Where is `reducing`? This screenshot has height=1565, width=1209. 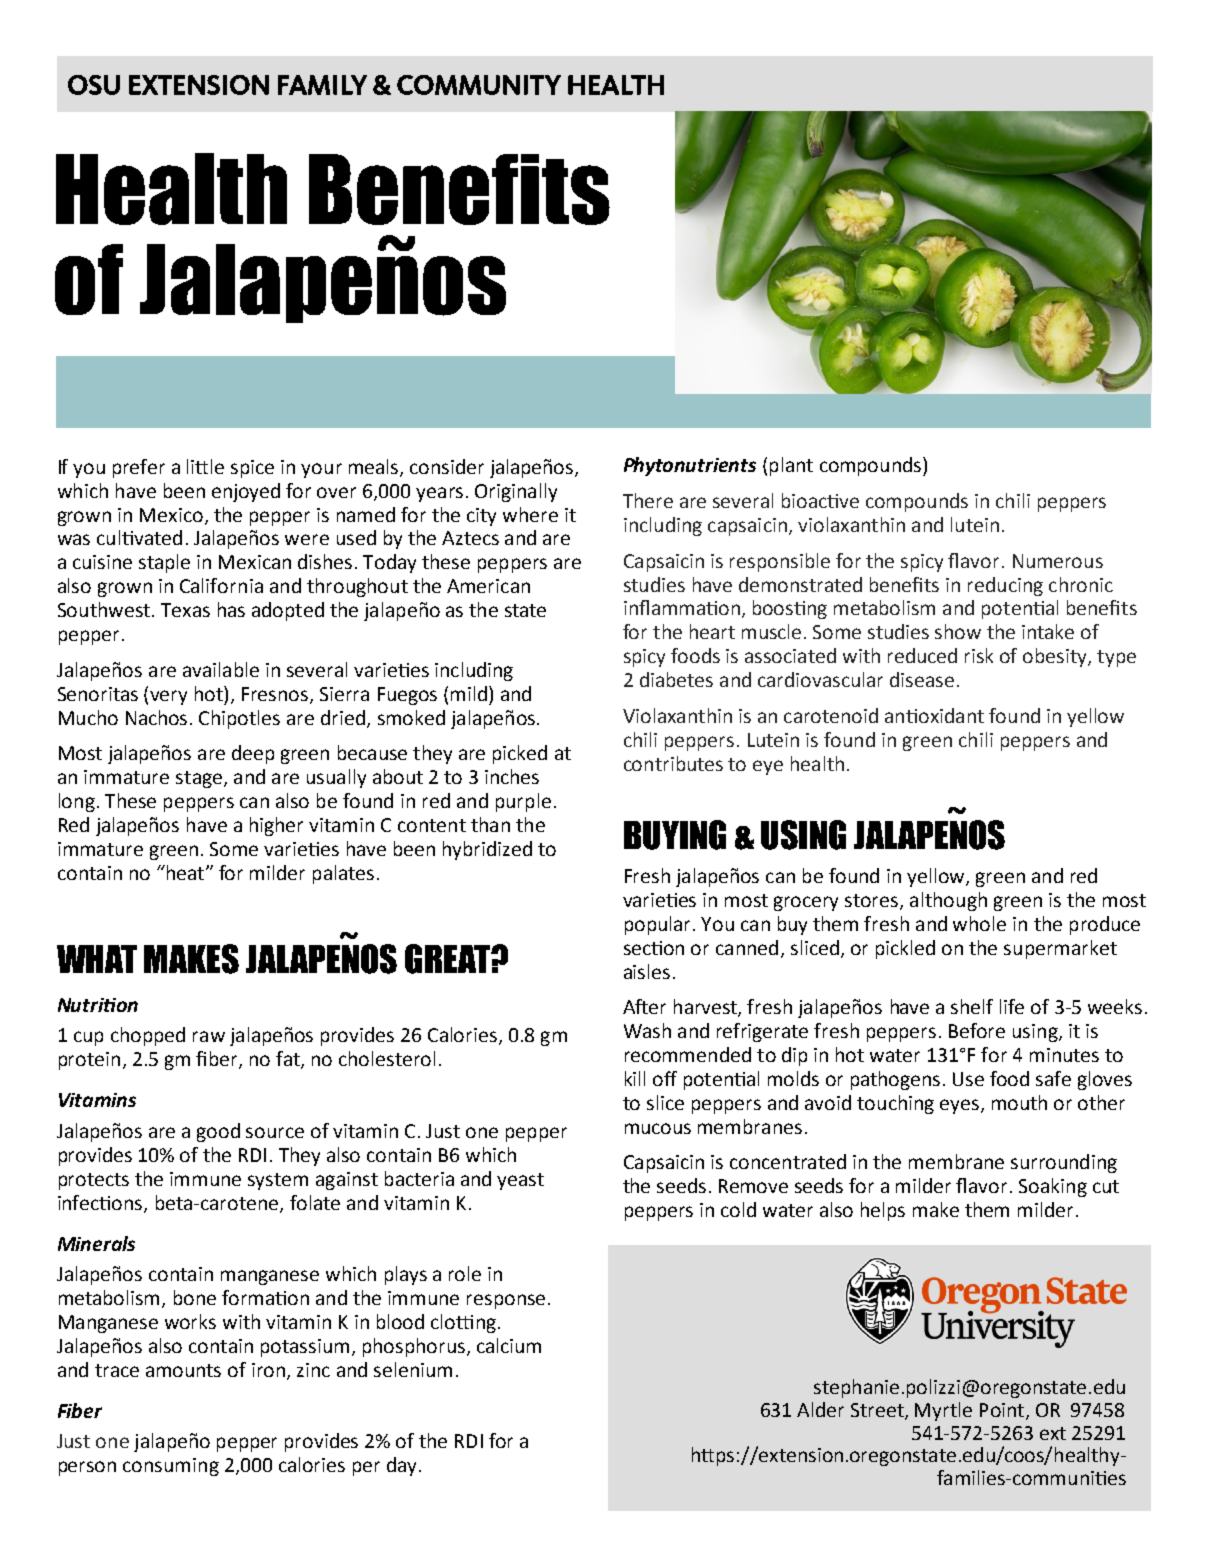
reducing is located at coordinates (1005, 586).
